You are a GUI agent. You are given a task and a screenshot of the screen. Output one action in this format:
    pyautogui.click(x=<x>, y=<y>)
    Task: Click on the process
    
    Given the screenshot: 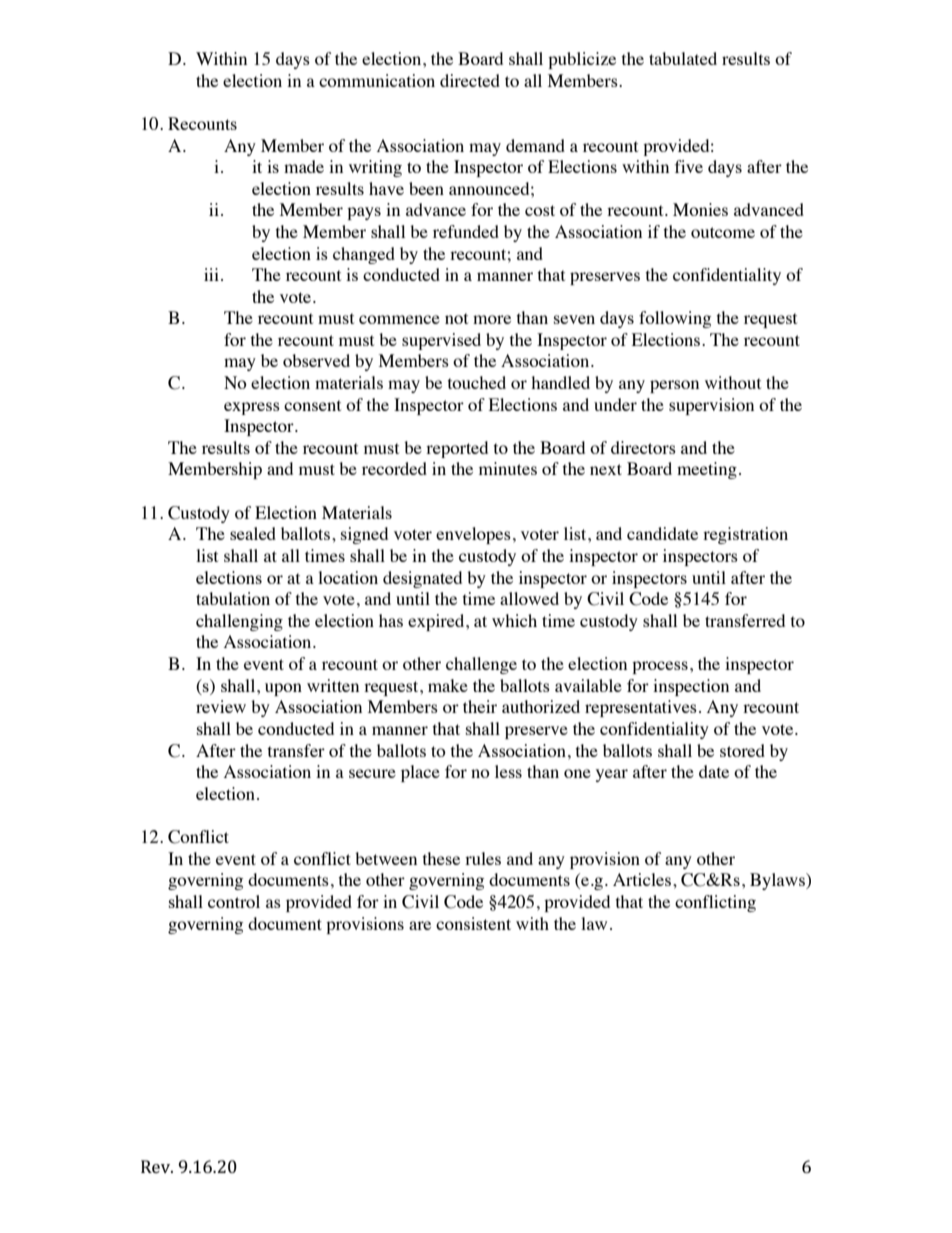 What is the action you would take?
    pyautogui.click(x=660, y=667)
